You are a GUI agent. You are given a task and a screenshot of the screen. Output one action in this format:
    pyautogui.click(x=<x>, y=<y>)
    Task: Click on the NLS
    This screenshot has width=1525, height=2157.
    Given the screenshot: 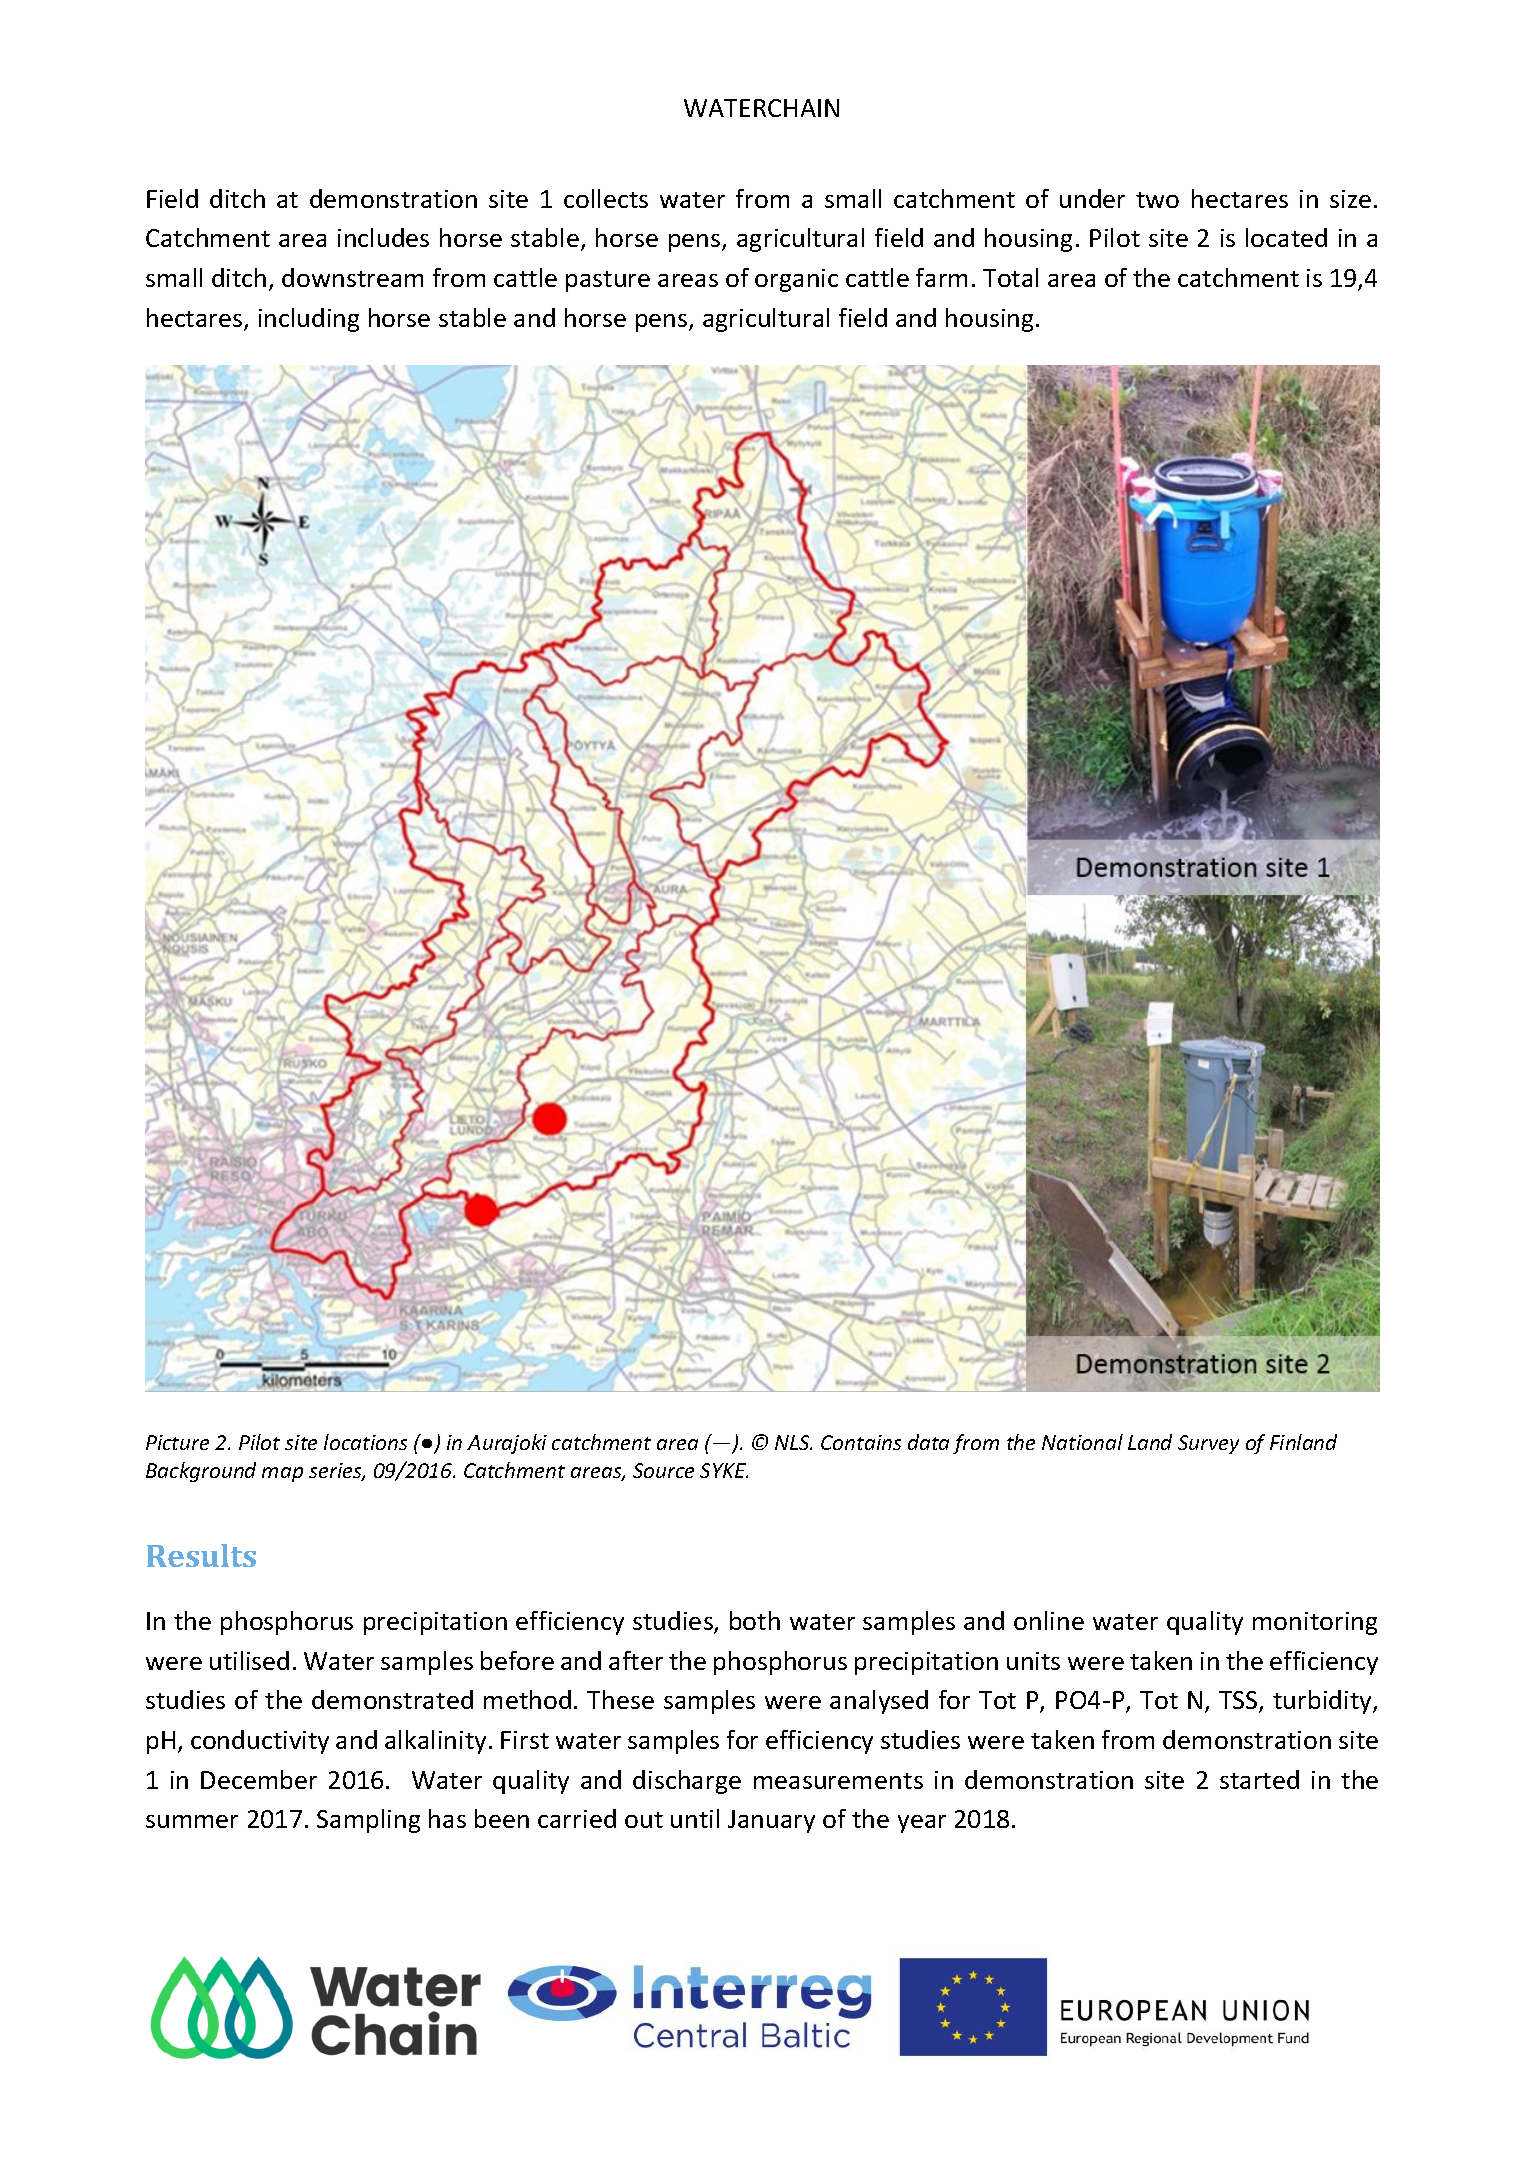 What is the action you would take?
    pyautogui.click(x=793, y=1442)
